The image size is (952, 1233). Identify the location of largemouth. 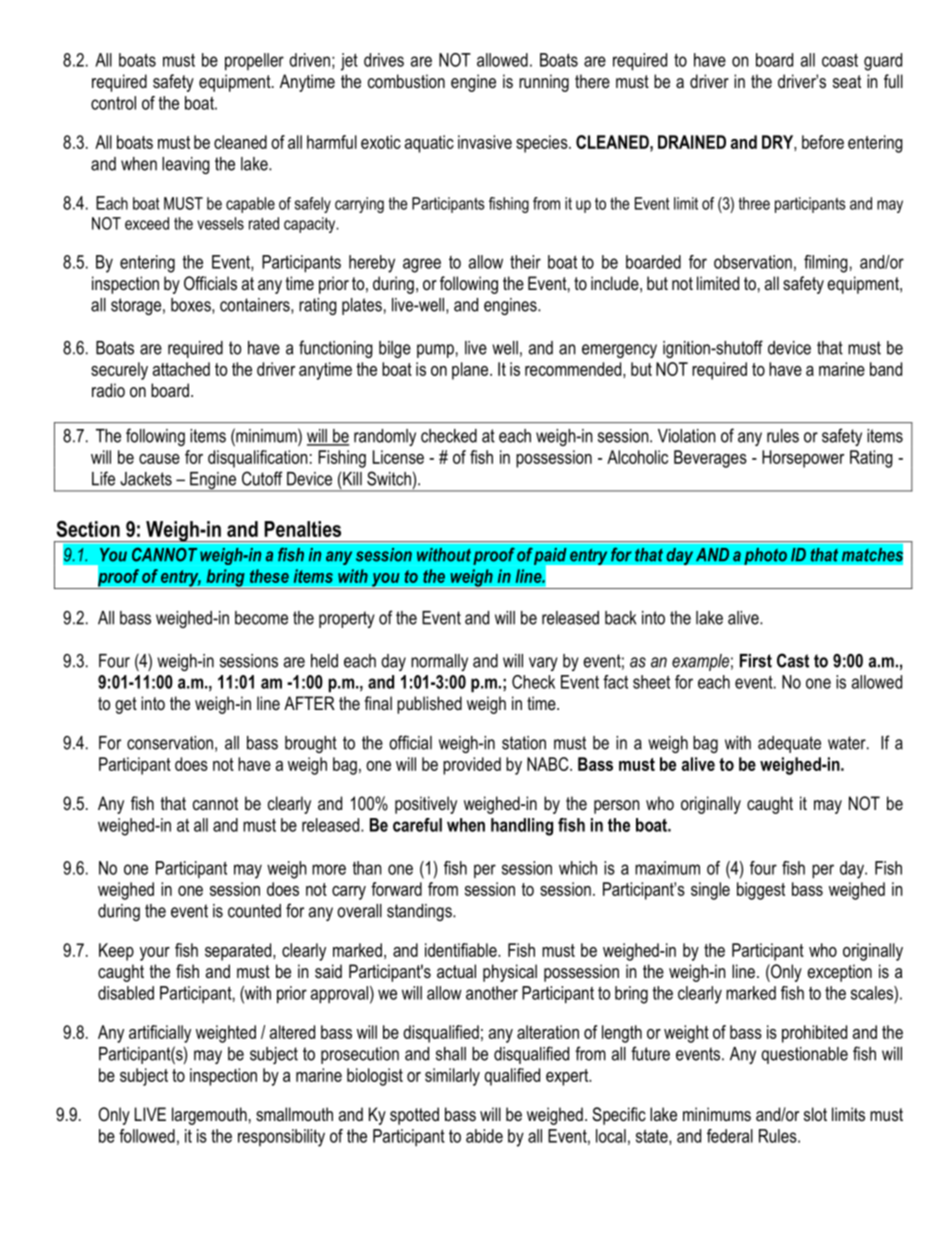
(209, 1116).
